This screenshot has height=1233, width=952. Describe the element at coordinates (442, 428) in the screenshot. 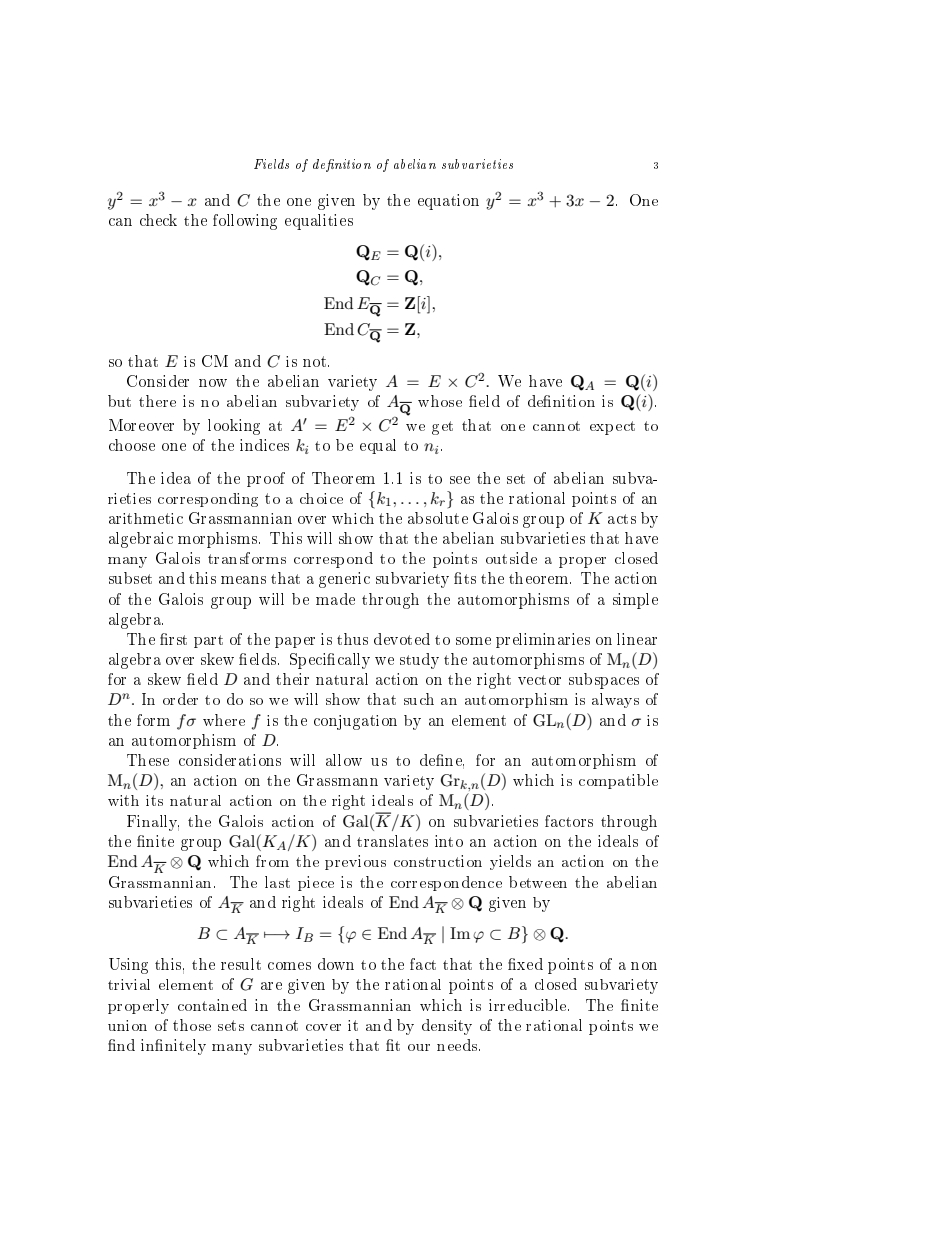

I see `get` at that location.
